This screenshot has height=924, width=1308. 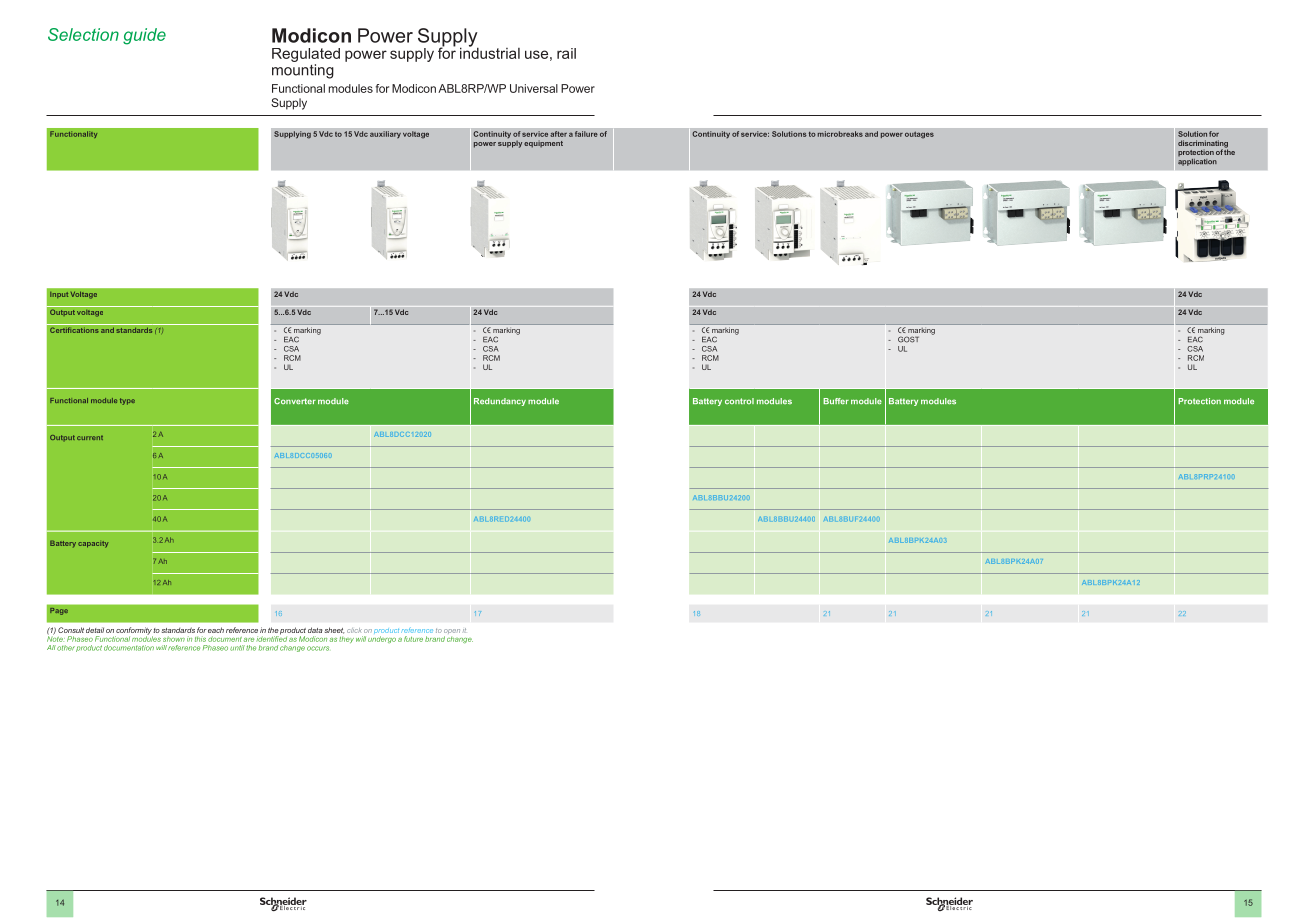 I want to click on Redundancy, so click(x=500, y=402).
